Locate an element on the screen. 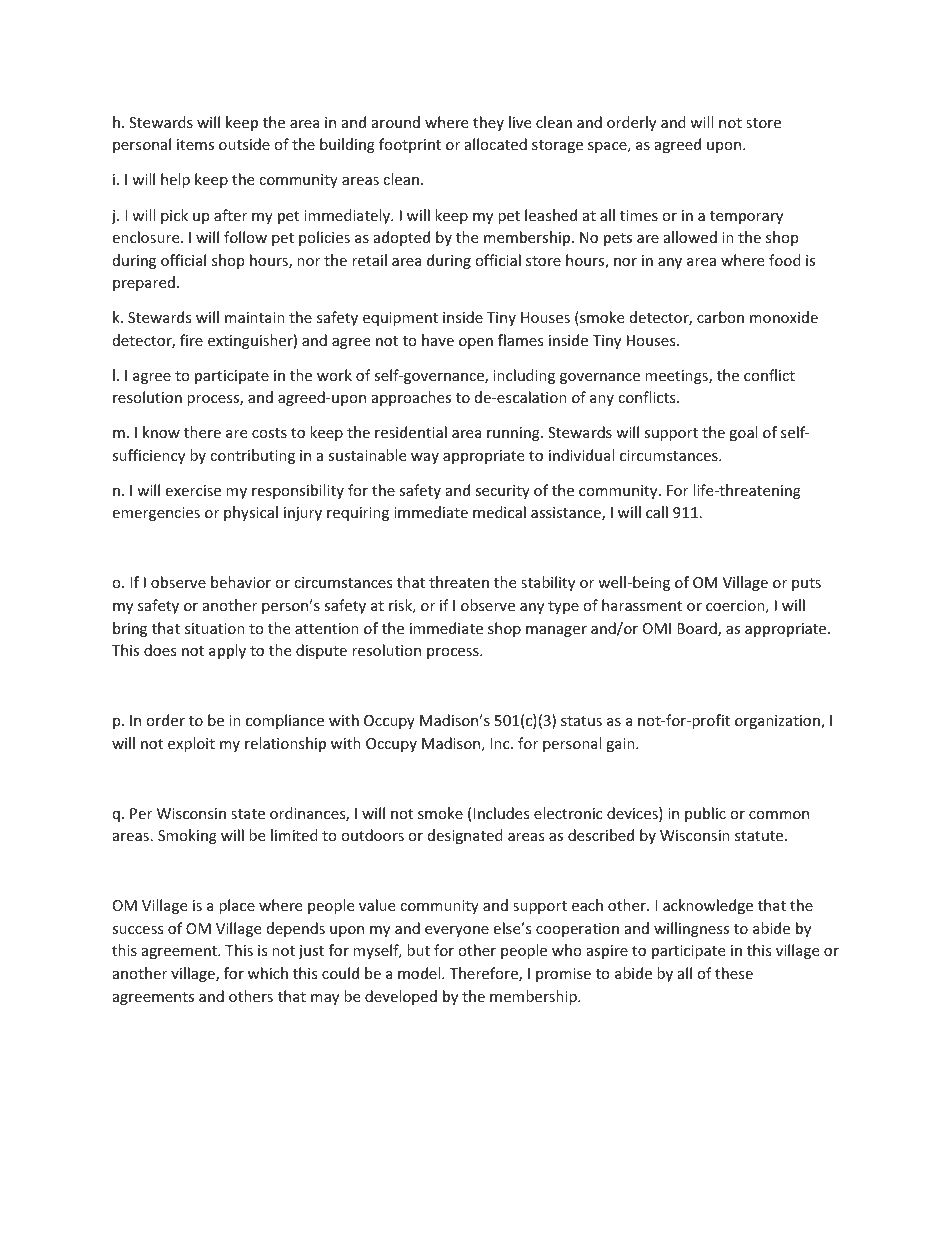 This screenshot has width=952, height=1233. public is located at coordinates (705, 814).
